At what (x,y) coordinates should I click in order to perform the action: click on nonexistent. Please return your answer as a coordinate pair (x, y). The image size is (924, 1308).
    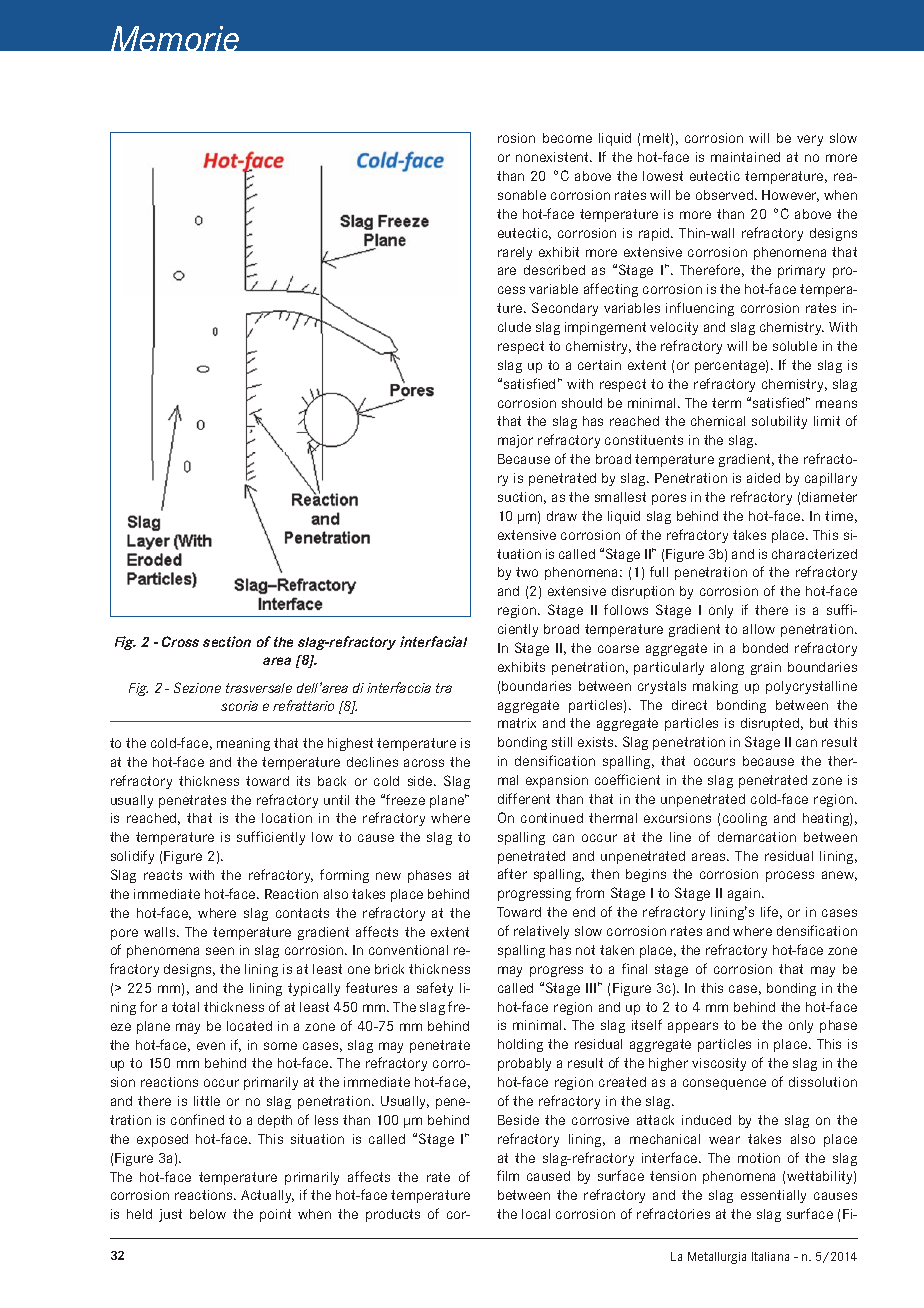
    Looking at the image, I should click on (554, 157).
